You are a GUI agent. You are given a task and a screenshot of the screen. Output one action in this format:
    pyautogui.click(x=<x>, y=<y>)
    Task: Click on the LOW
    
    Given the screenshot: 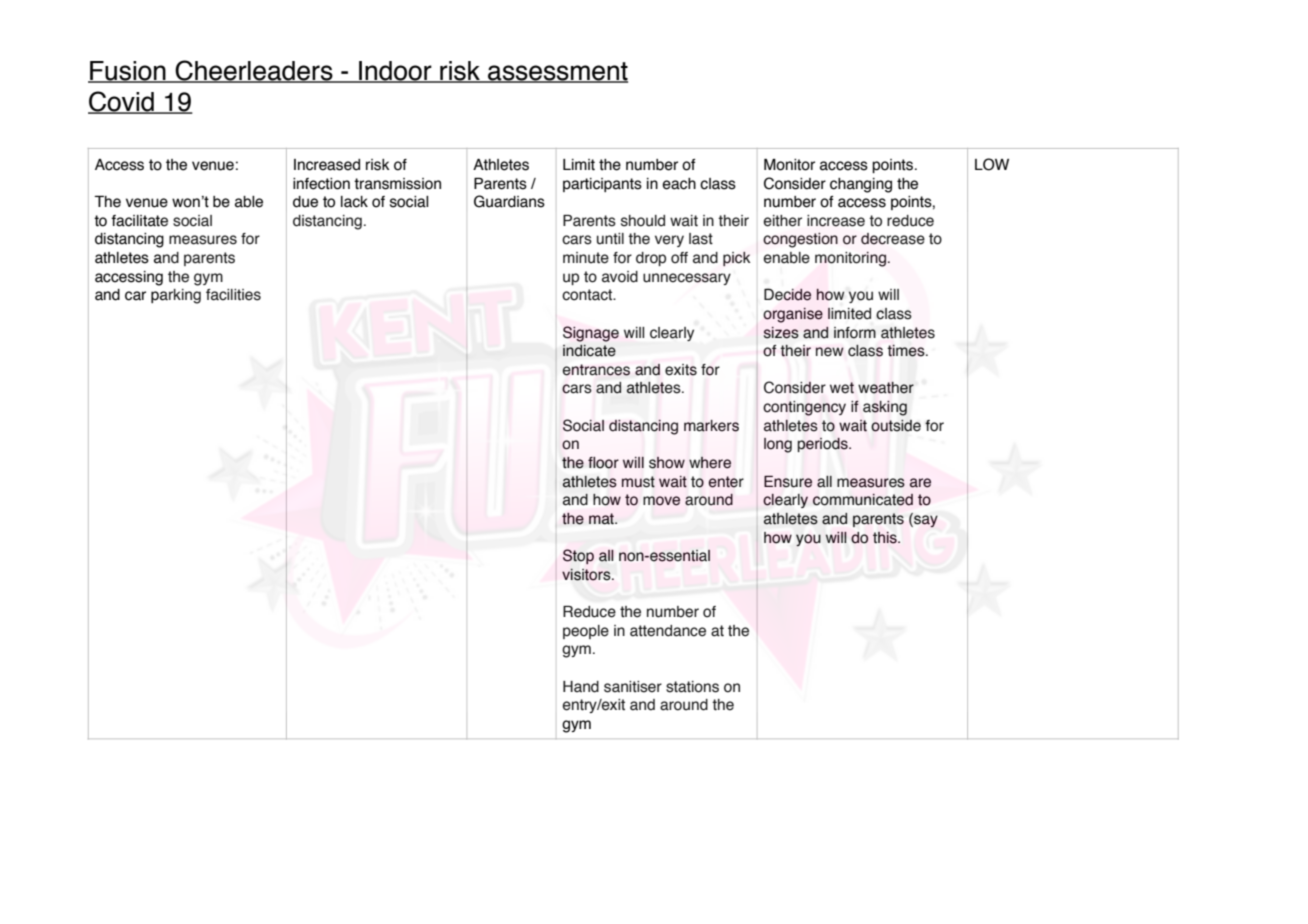 What is the action you would take?
    pyautogui.click(x=992, y=164)
